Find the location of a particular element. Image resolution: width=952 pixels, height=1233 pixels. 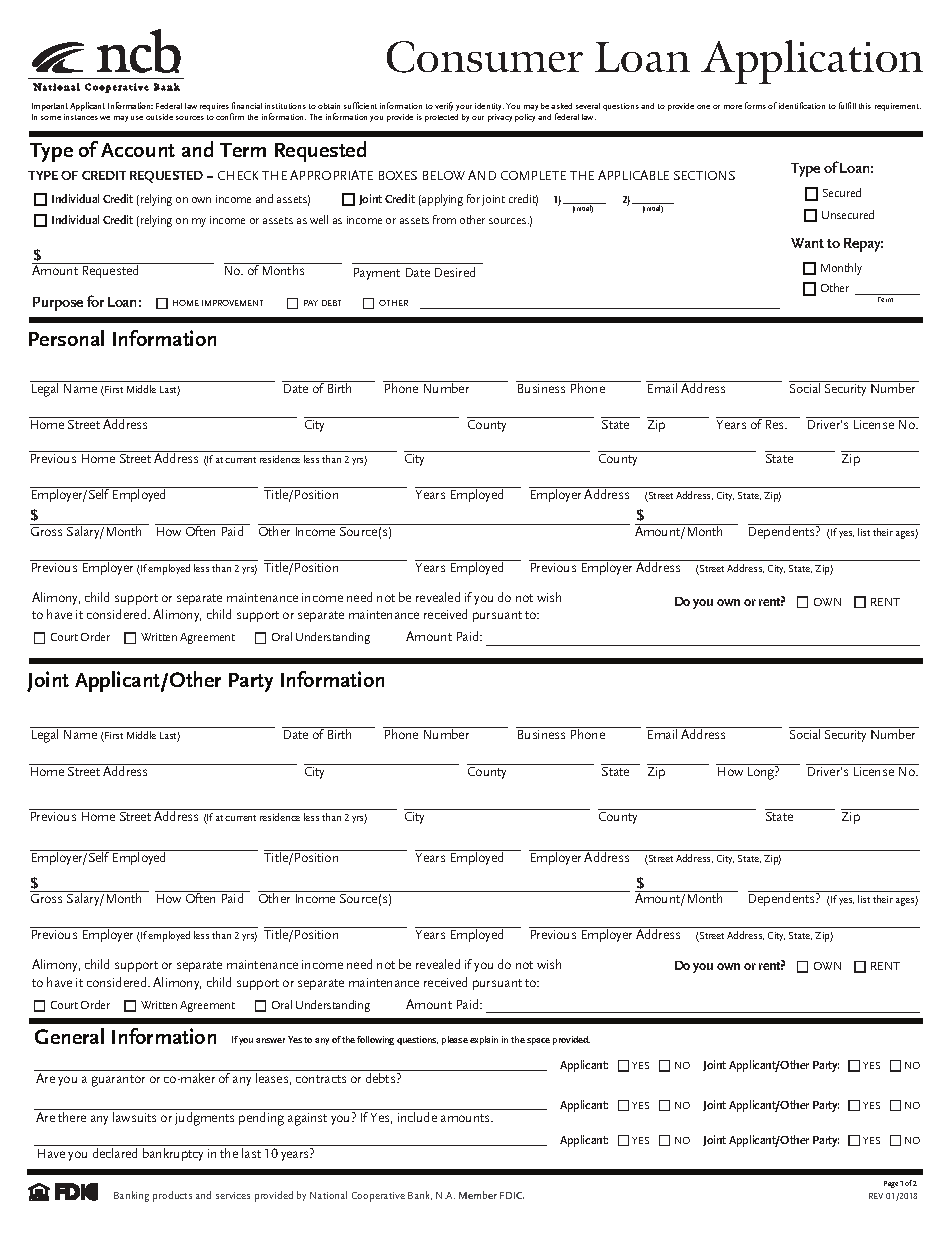

Desired is located at coordinates (455, 272).
